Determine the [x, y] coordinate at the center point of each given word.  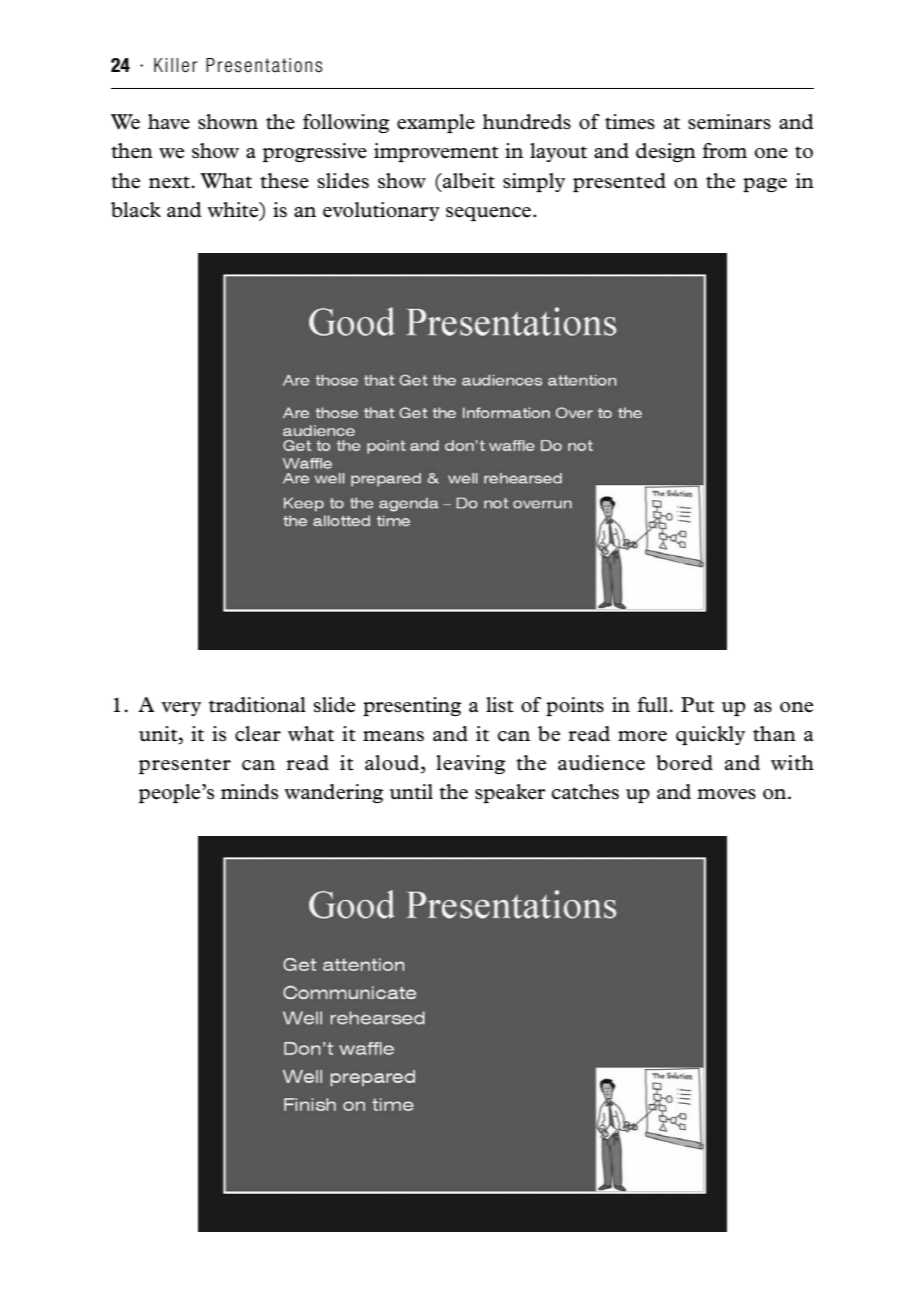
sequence [488, 214]
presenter [185, 766]
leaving [470, 764]
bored [684, 763]
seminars [729, 122]
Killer [175, 65]
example [436, 123]
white [234, 211]
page [765, 185]
